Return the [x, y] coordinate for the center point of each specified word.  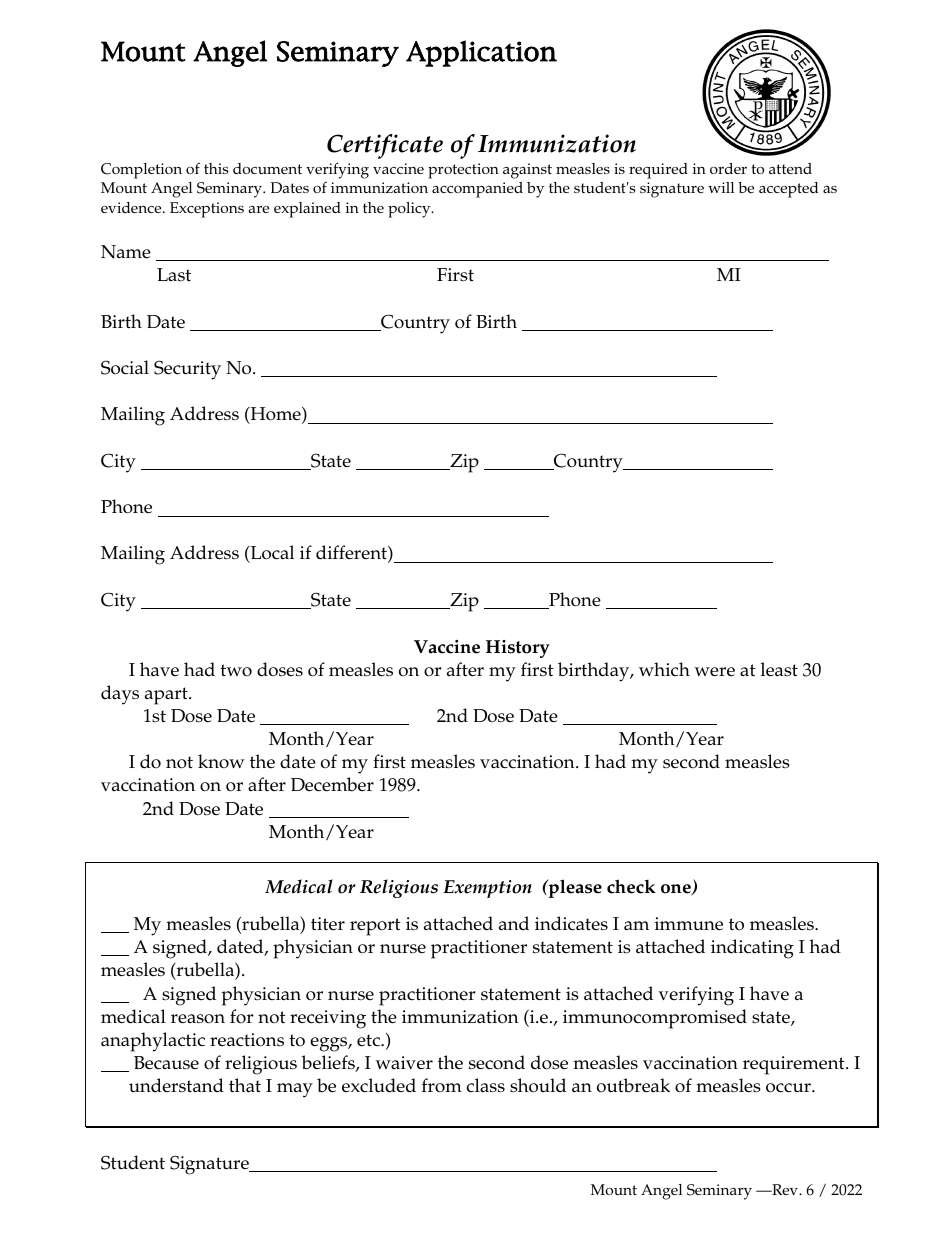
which [664, 669]
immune [689, 924]
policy [410, 210]
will [721, 187]
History [518, 649]
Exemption [487, 889]
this [216, 168]
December [332, 784]
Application [481, 53]
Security [187, 370]
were [714, 672]
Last [174, 275]
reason [198, 1019]
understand [176, 1085]
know [221, 761]
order [728, 168]
